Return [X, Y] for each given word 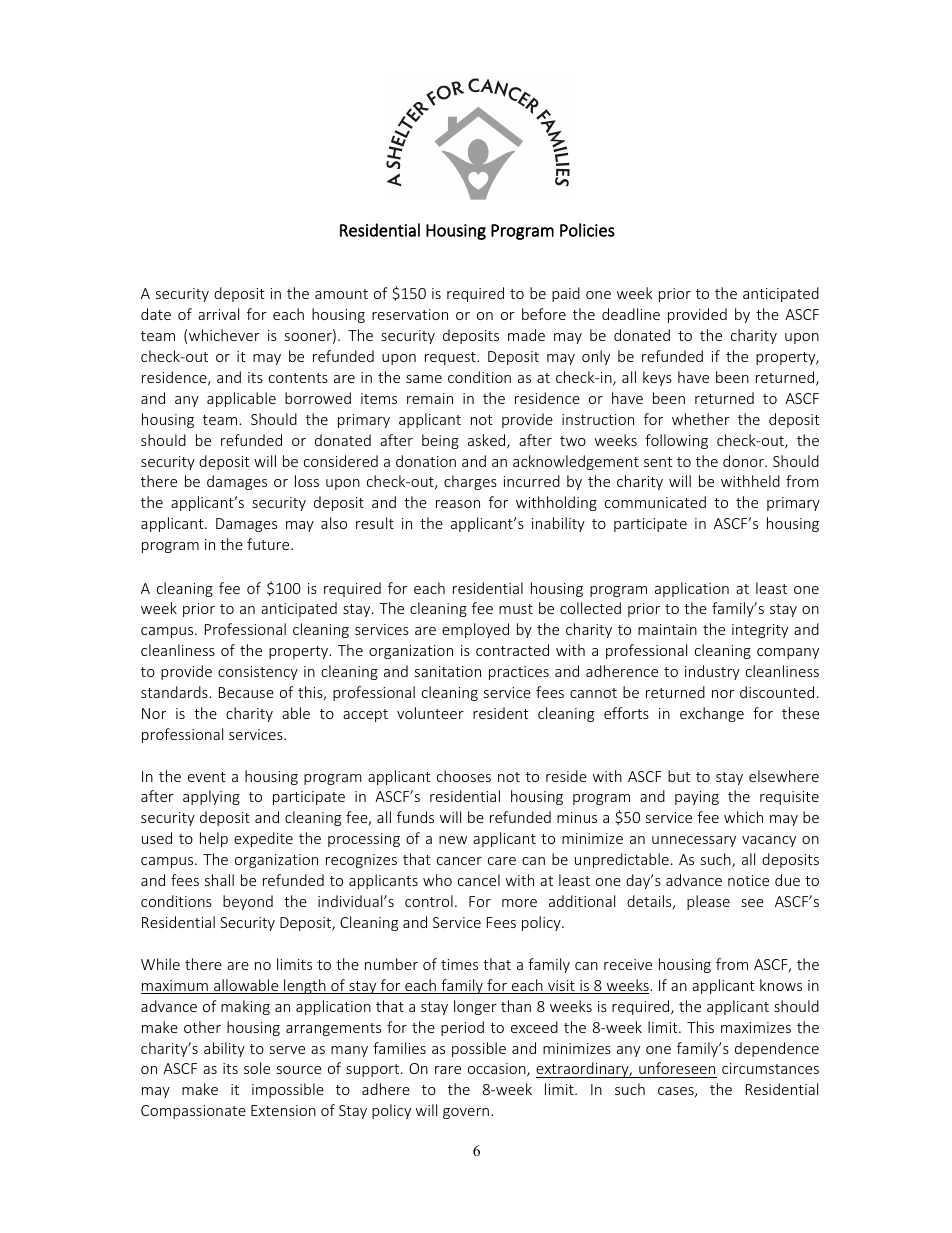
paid [566, 294]
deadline [631, 314]
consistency [258, 673]
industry [712, 672]
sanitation [448, 671]
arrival [218, 314]
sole [257, 1068]
